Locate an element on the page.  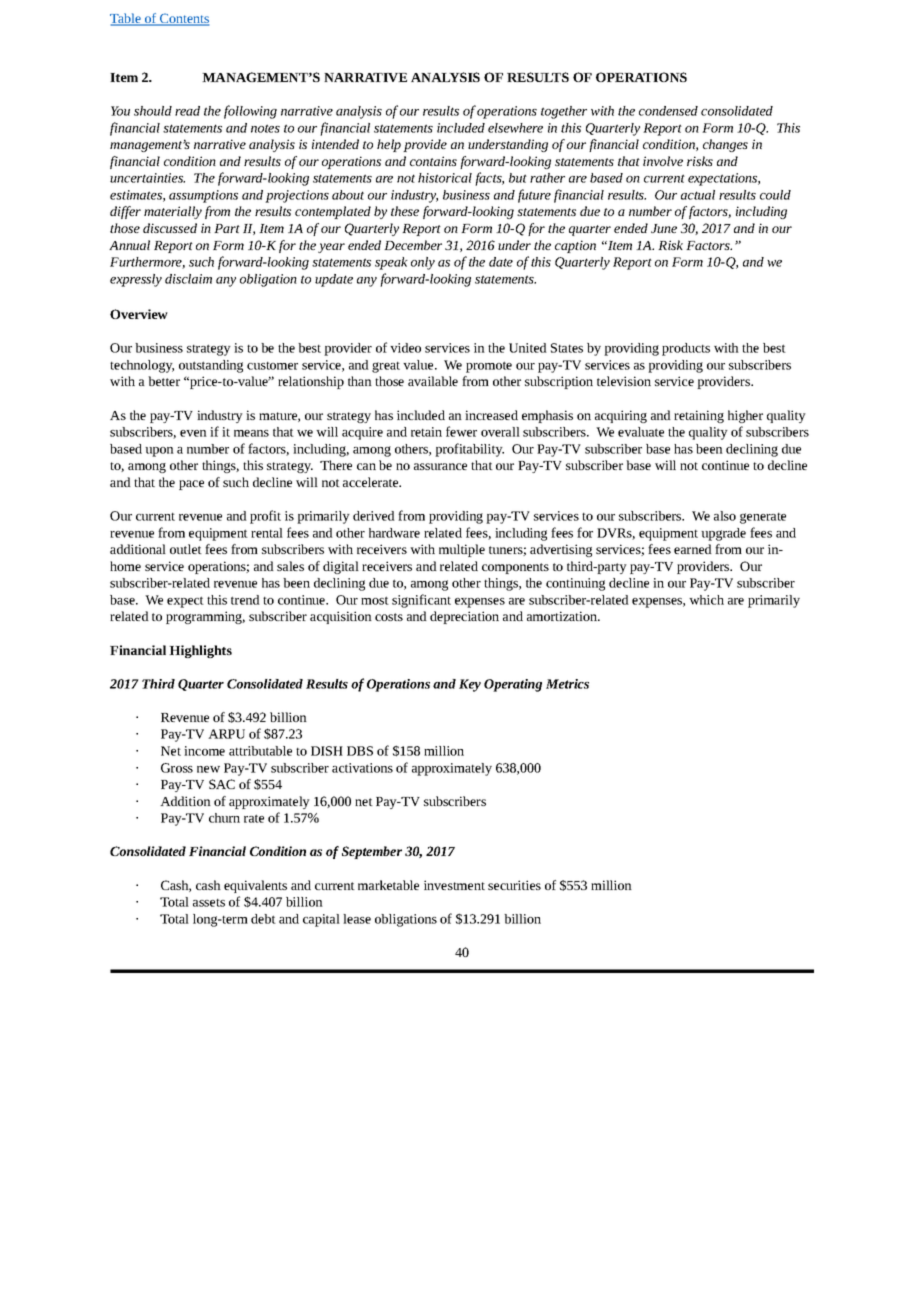
investment is located at coordinates (454, 885).
